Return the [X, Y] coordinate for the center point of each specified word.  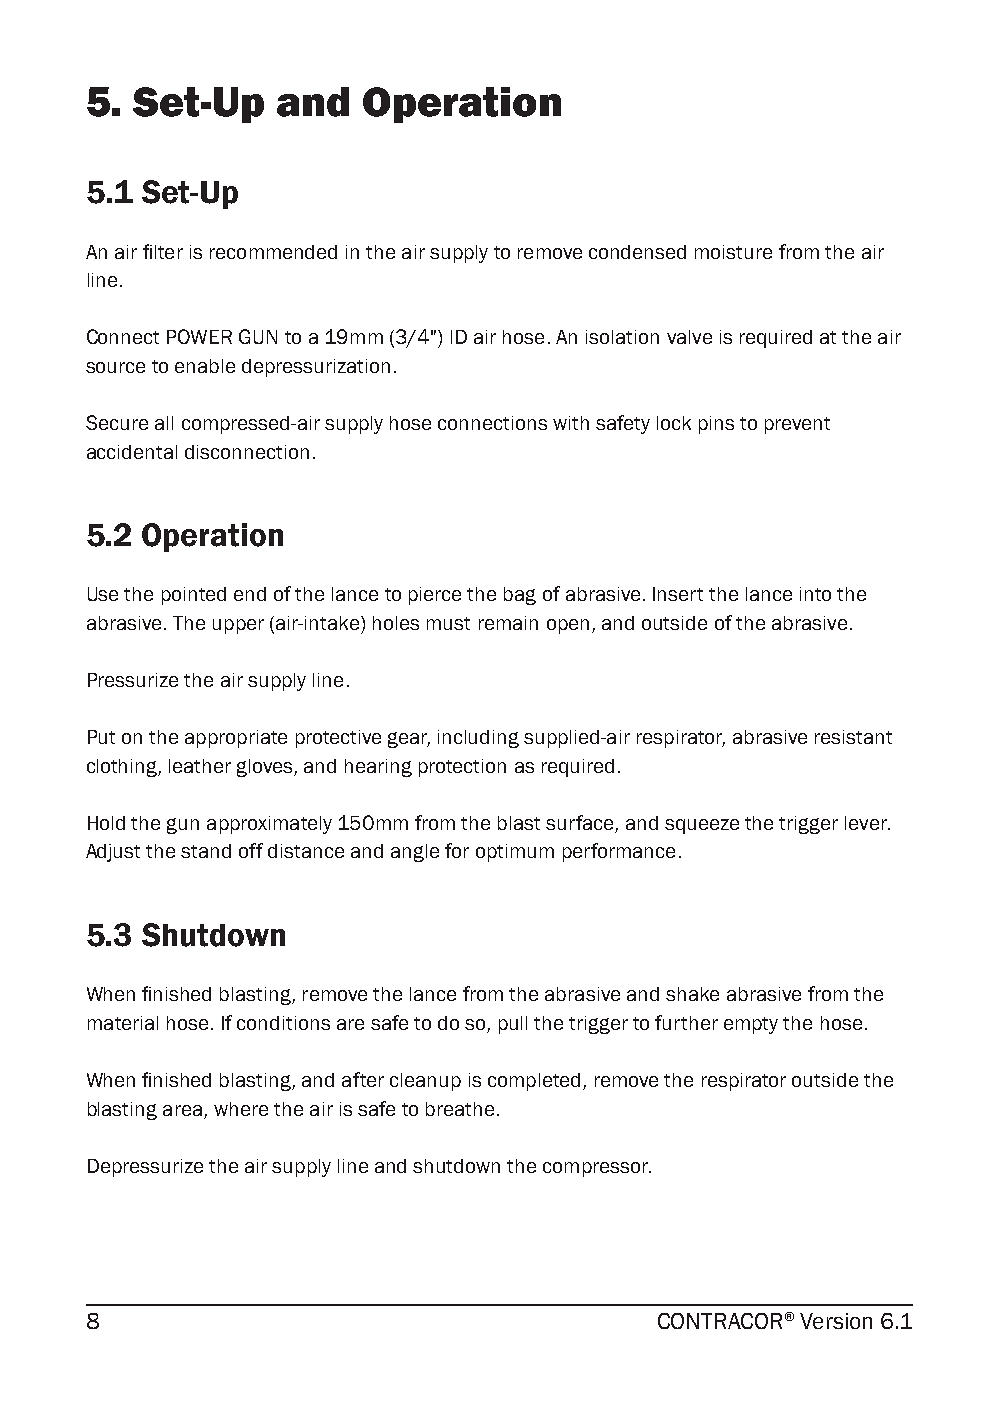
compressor [597, 1169]
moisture [733, 252]
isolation [622, 337]
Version [836, 1321]
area [182, 1110]
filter [163, 251]
